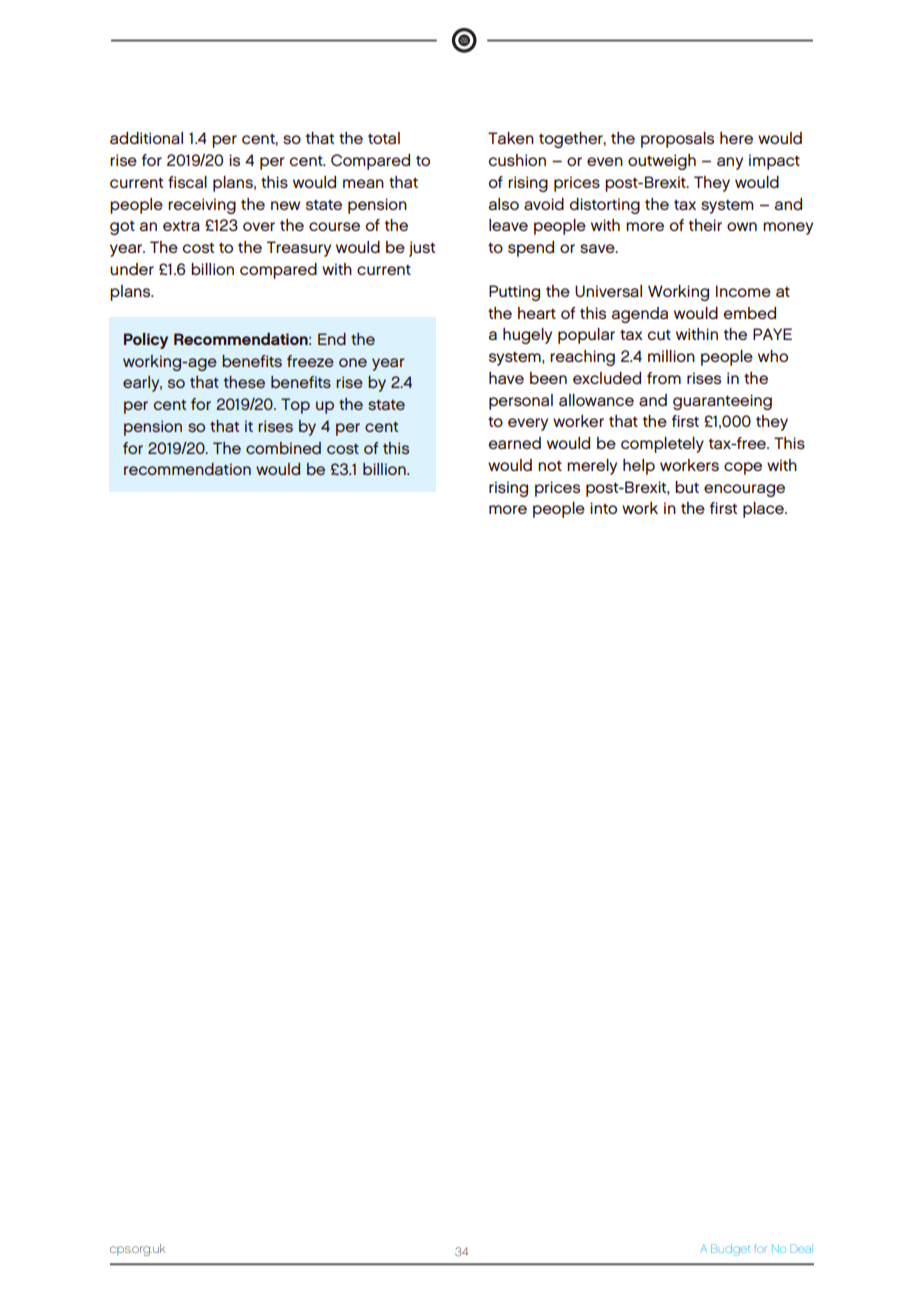 Image resolution: width=924 pixels, height=1308 pixels. Describe the element at coordinates (550, 466) in the document. I see `not` at that location.
